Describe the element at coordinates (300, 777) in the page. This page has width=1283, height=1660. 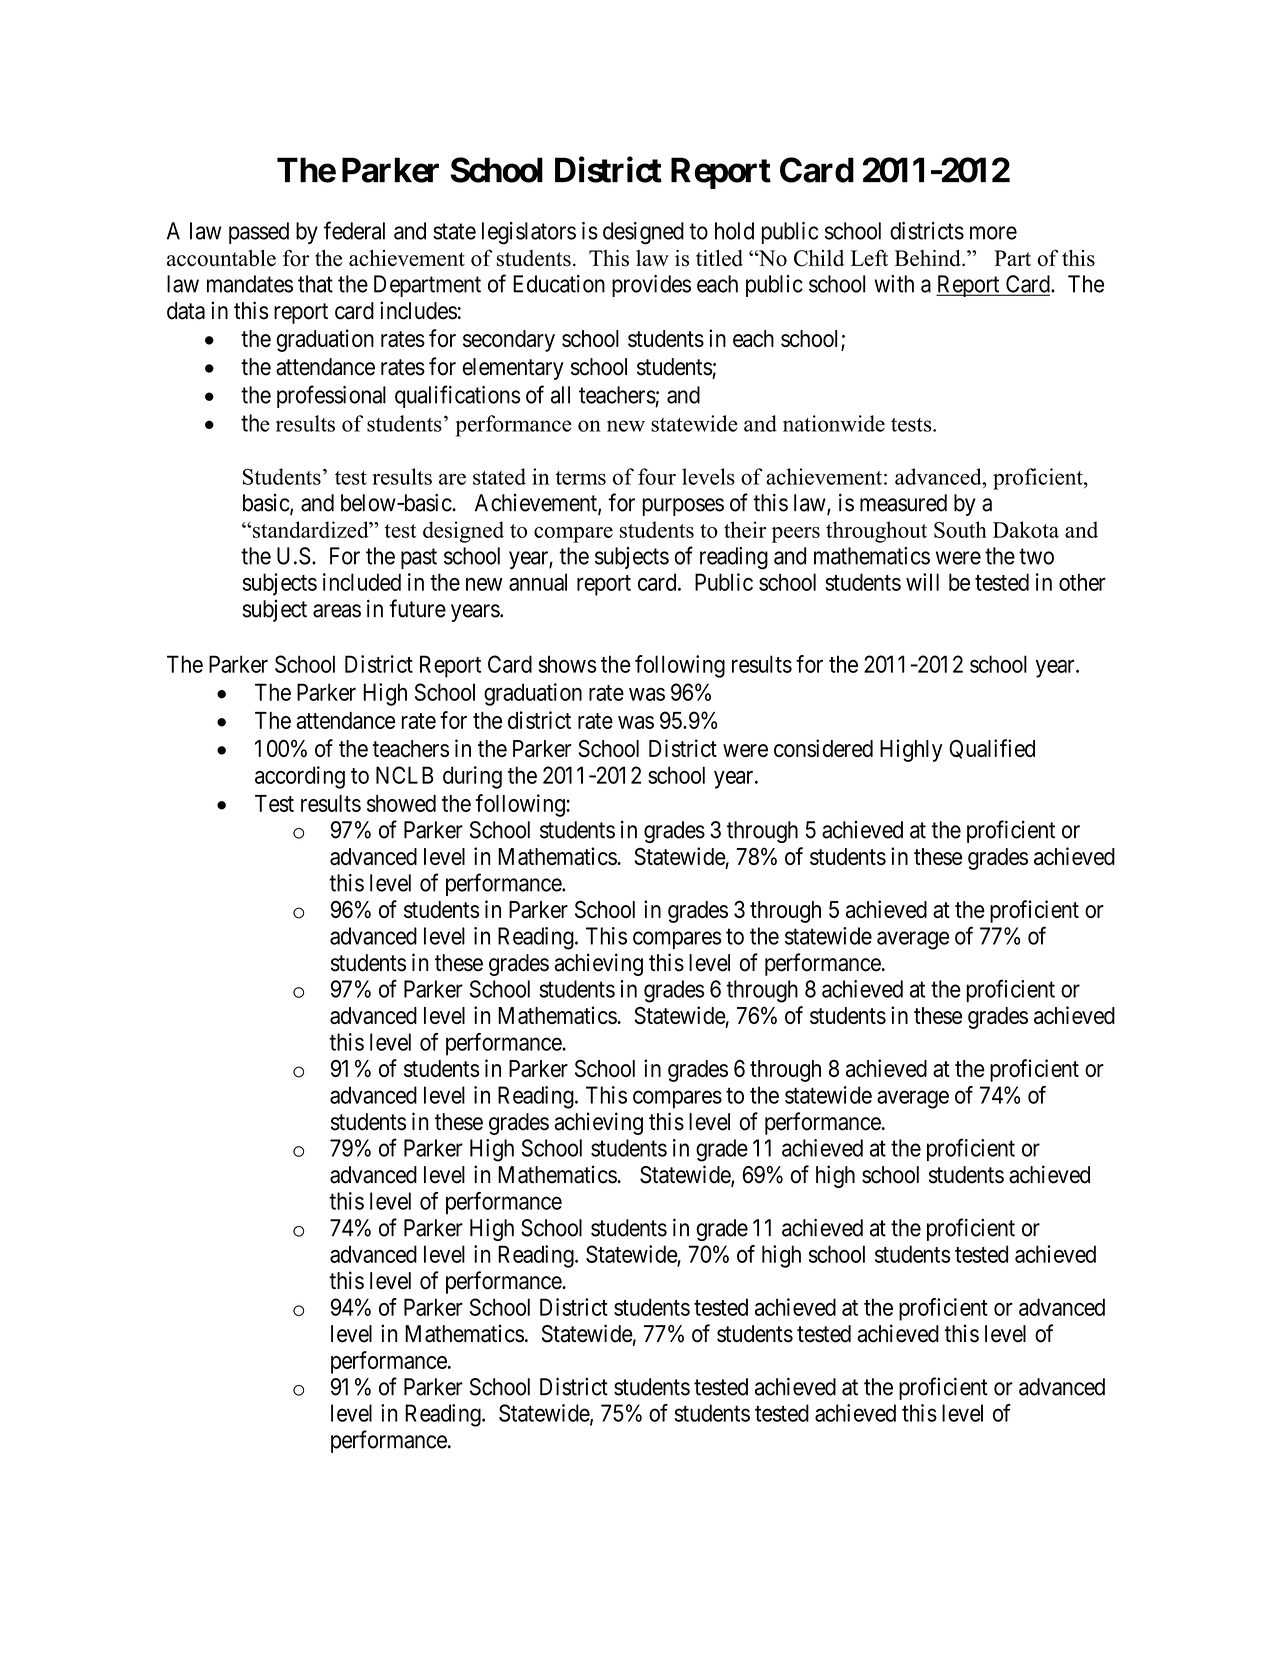
I see `according` at that location.
